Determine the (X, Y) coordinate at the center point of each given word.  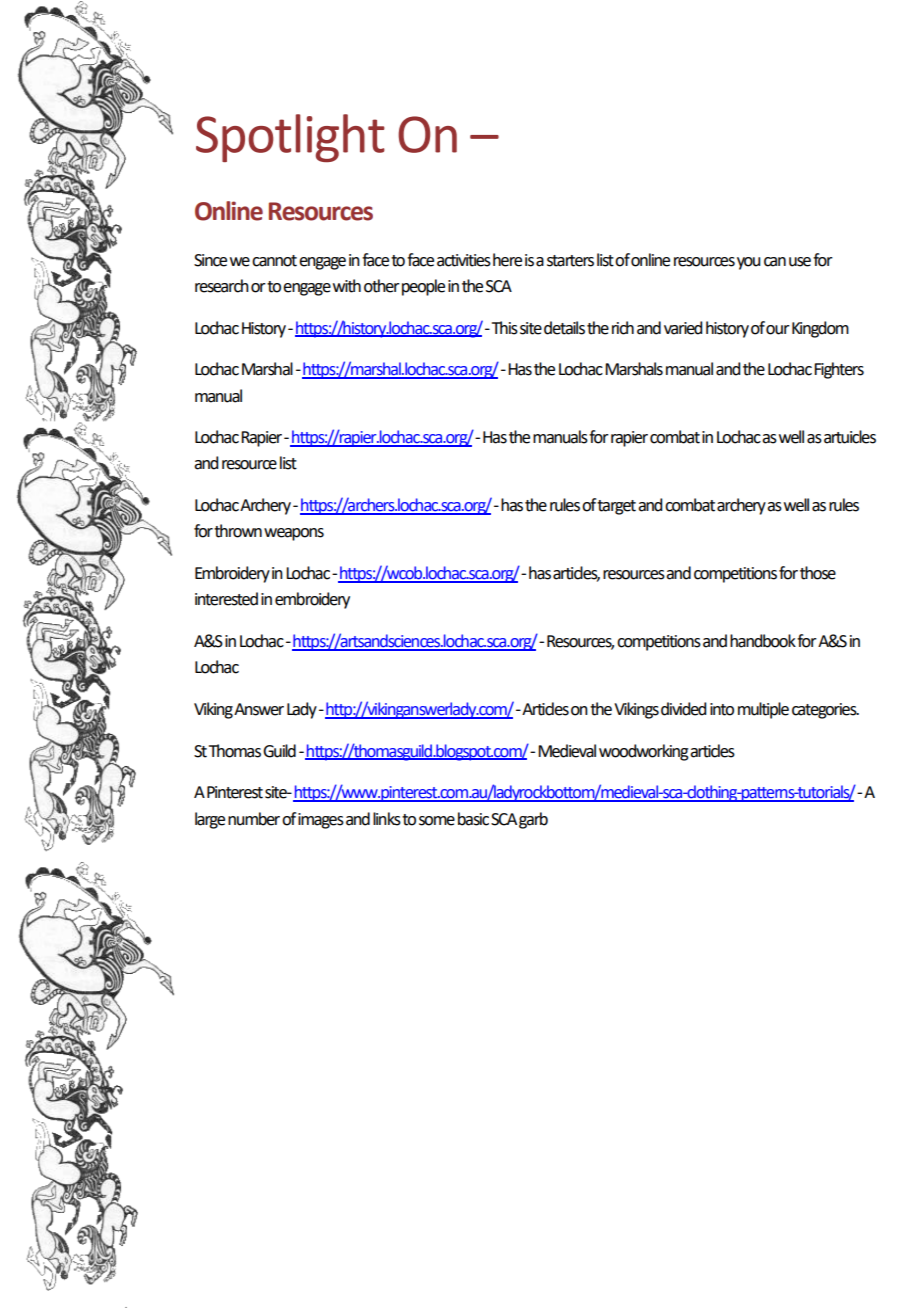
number (254, 819)
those (818, 573)
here (507, 260)
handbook (763, 641)
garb (533, 820)
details (564, 328)
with (347, 286)
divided (683, 709)
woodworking (644, 752)
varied (683, 328)
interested (226, 599)
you (748, 263)
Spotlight (290, 138)
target (616, 507)
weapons (294, 534)
